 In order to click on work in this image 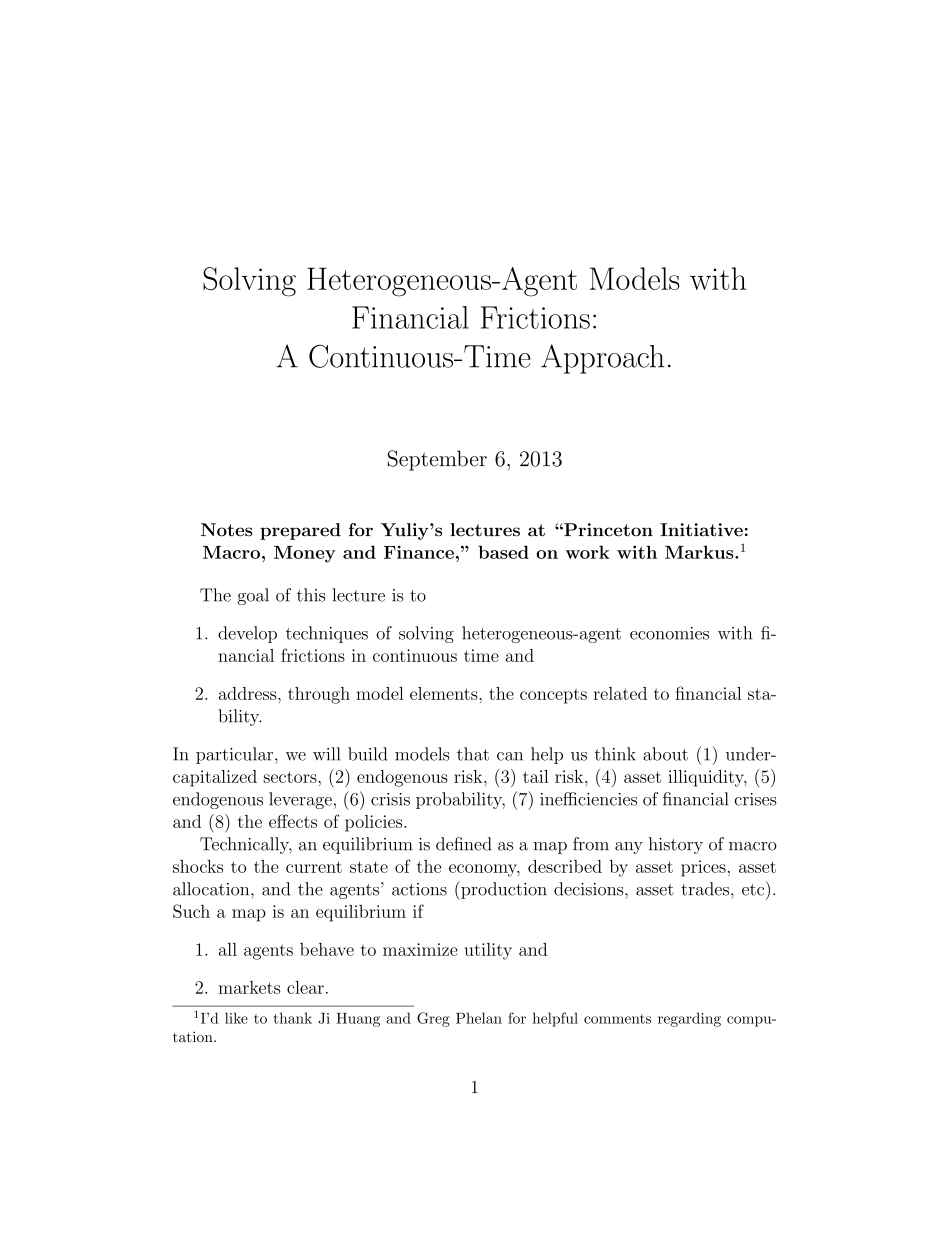, I will do `click(587, 552)`.
